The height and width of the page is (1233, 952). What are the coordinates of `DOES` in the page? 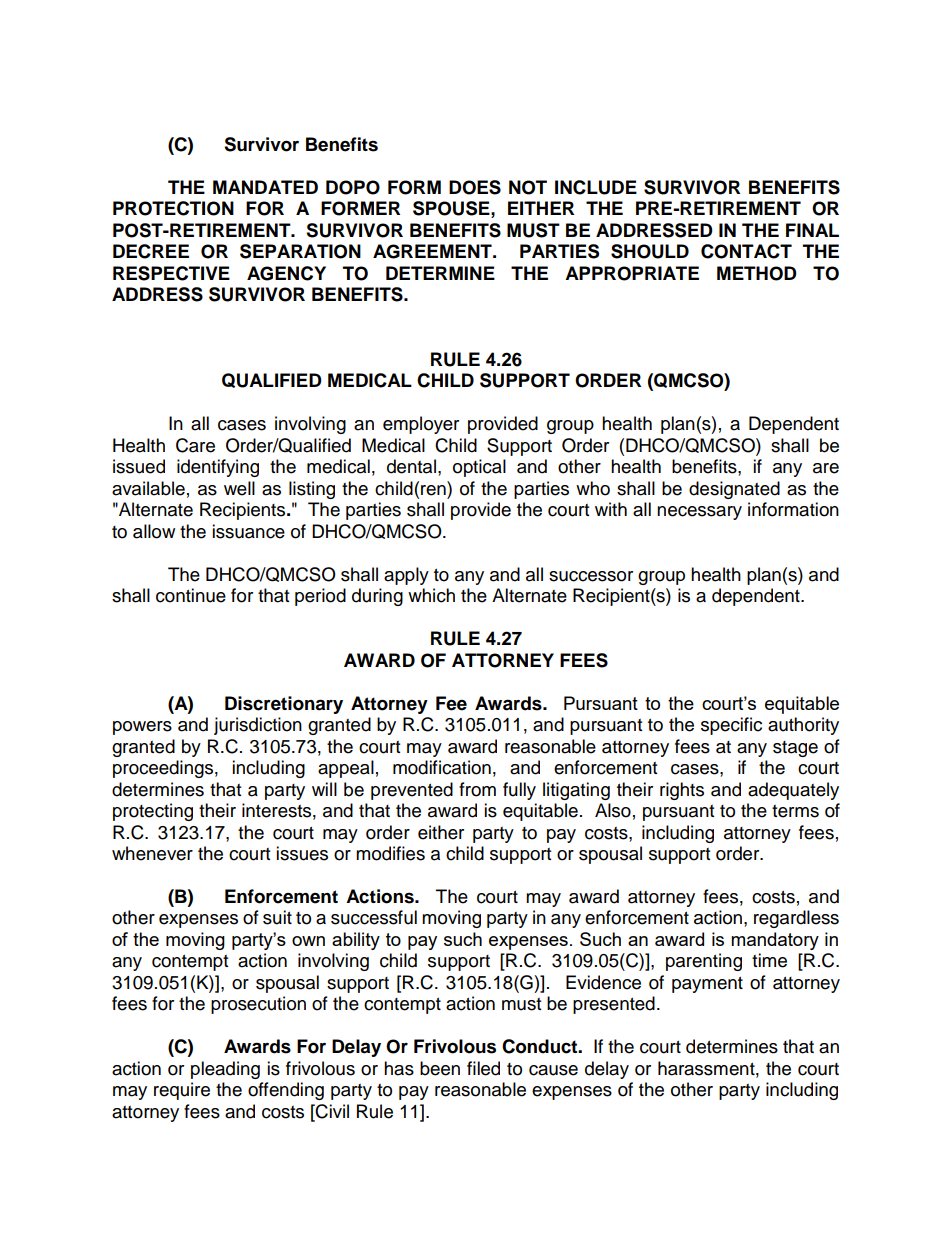 It's located at (475, 187).
